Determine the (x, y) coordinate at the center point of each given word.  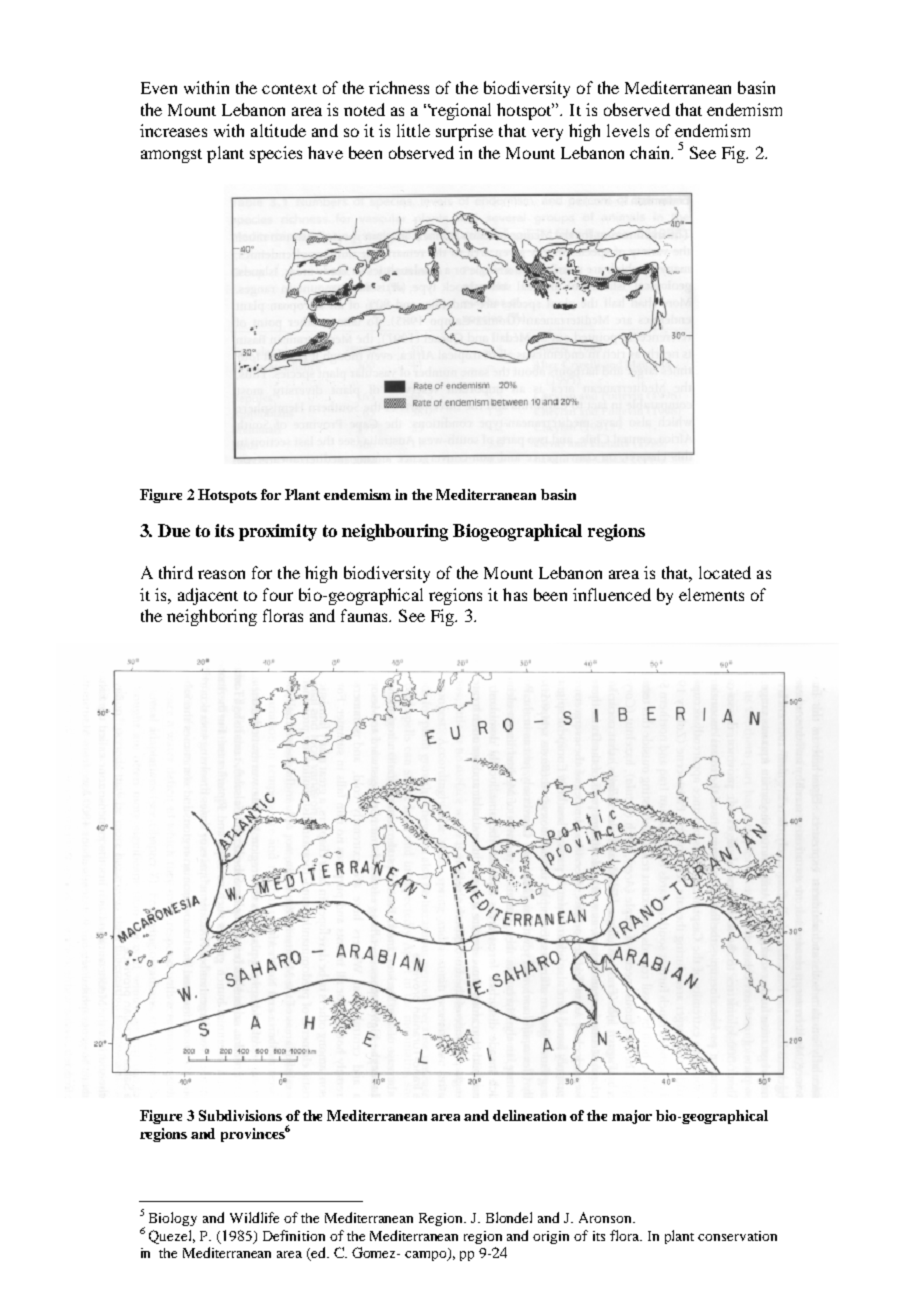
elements (711, 594)
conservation (737, 1236)
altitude (278, 130)
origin (551, 1237)
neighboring (212, 617)
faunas (366, 615)
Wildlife (254, 1217)
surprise (464, 132)
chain (651, 152)
